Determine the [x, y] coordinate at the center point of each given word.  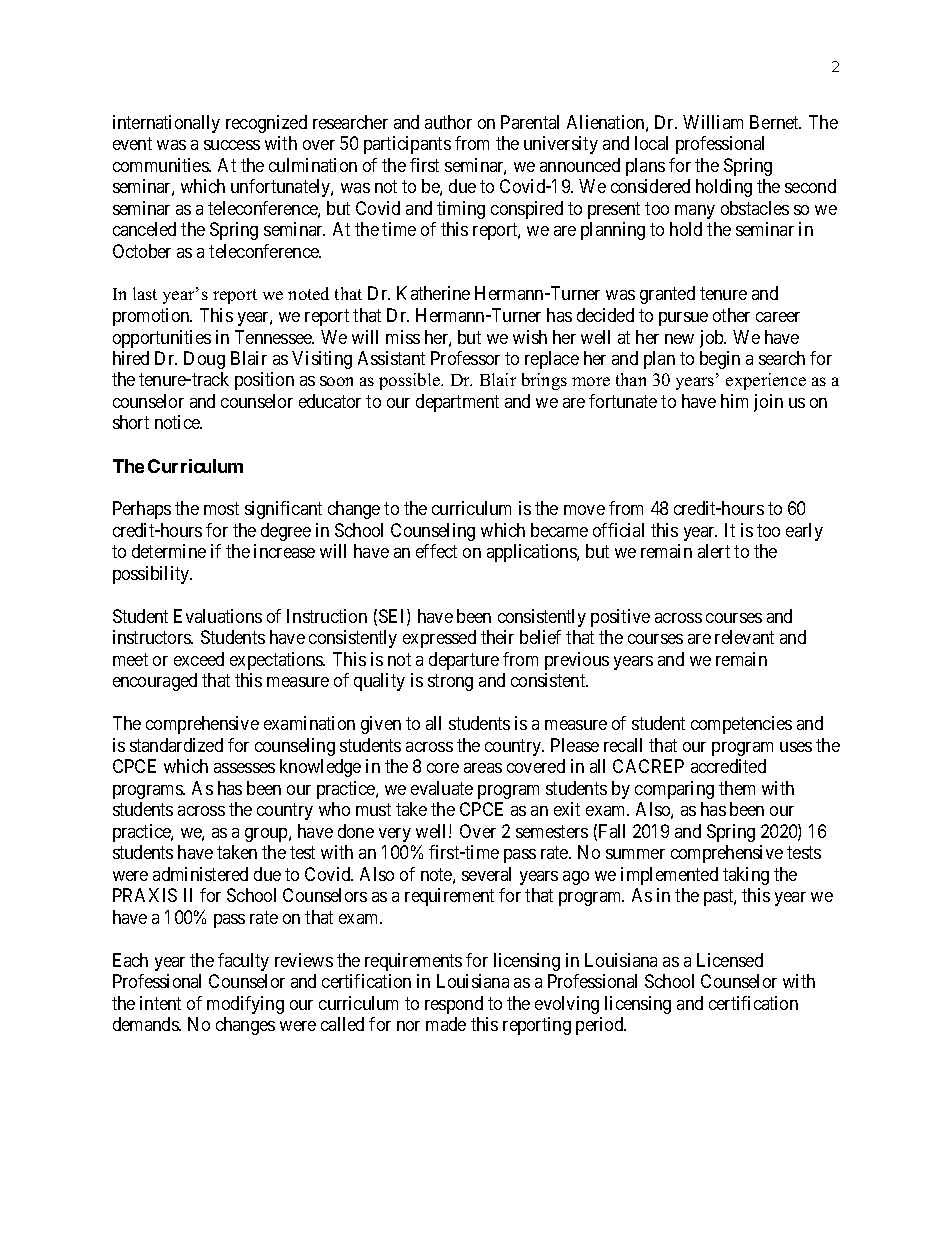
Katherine [433, 293]
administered [200, 874]
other [731, 315]
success [232, 145]
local [651, 143]
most [221, 509]
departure [464, 661]
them [737, 788]
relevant [744, 637]
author [448, 122]
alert [714, 551]
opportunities [162, 339]
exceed [199, 659]
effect [436, 551]
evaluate [442, 788]
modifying [245, 1005]
